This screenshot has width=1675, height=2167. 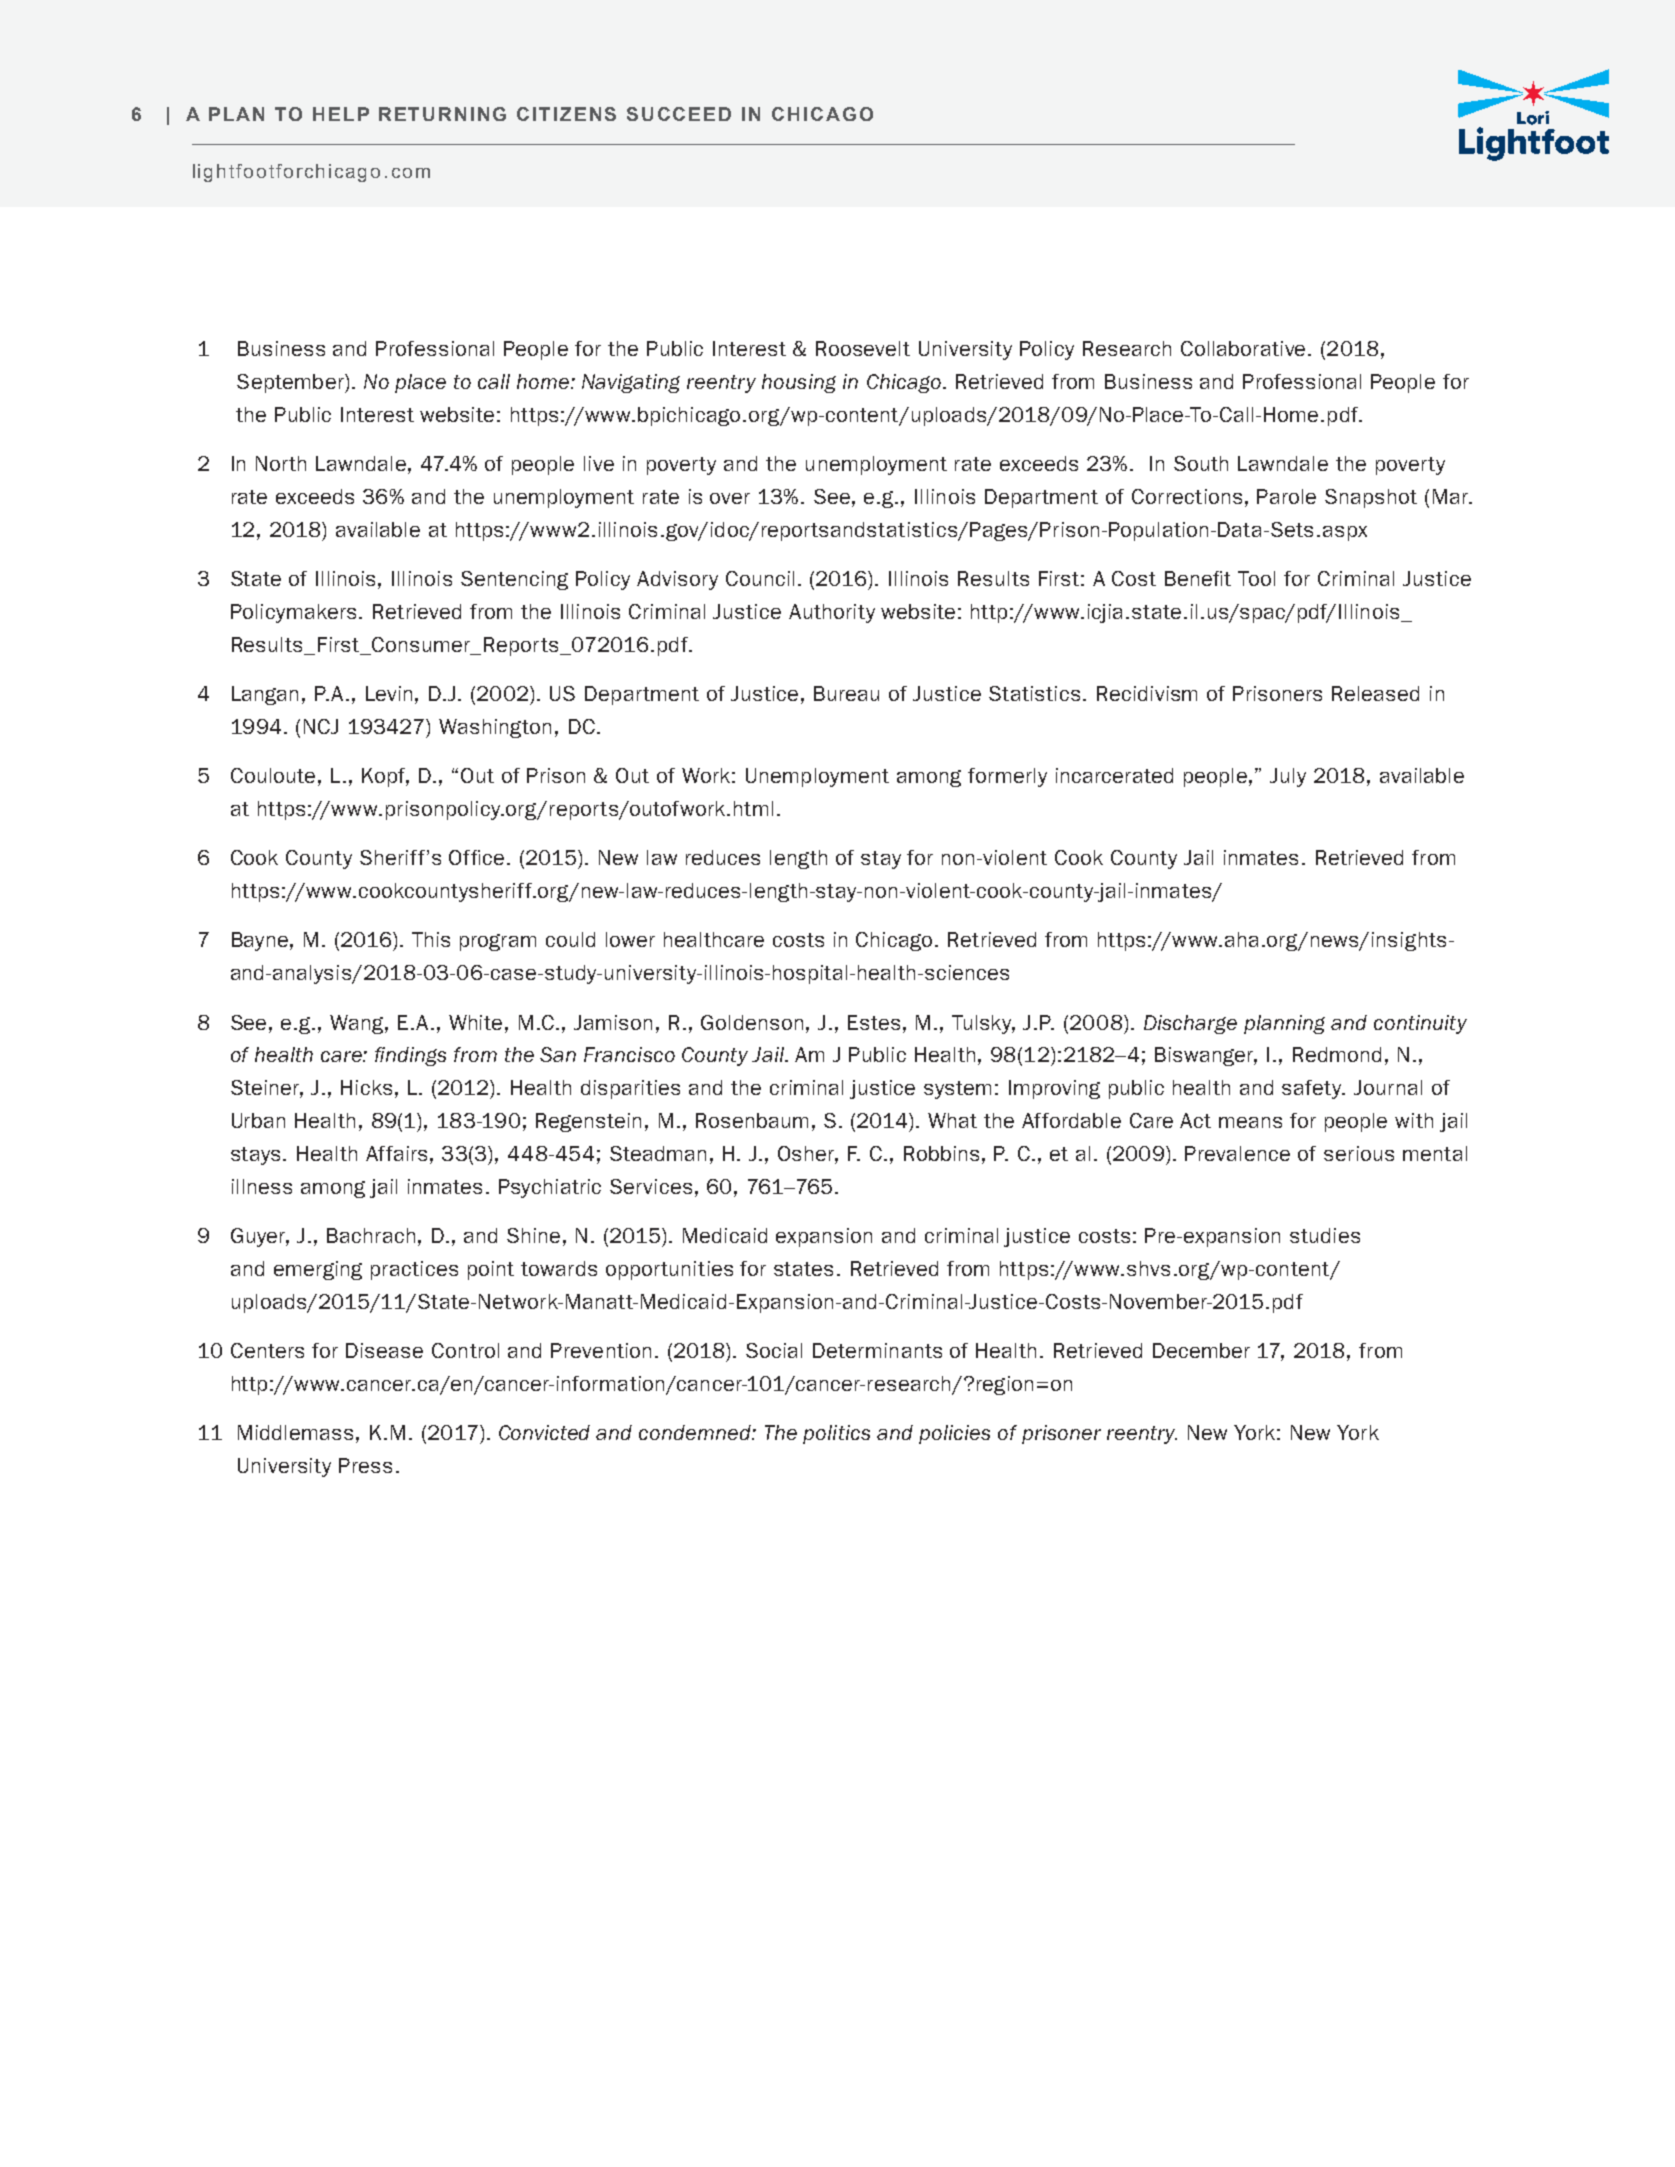 What do you see at coordinates (291, 383) in the screenshot?
I see `September` at bounding box center [291, 383].
